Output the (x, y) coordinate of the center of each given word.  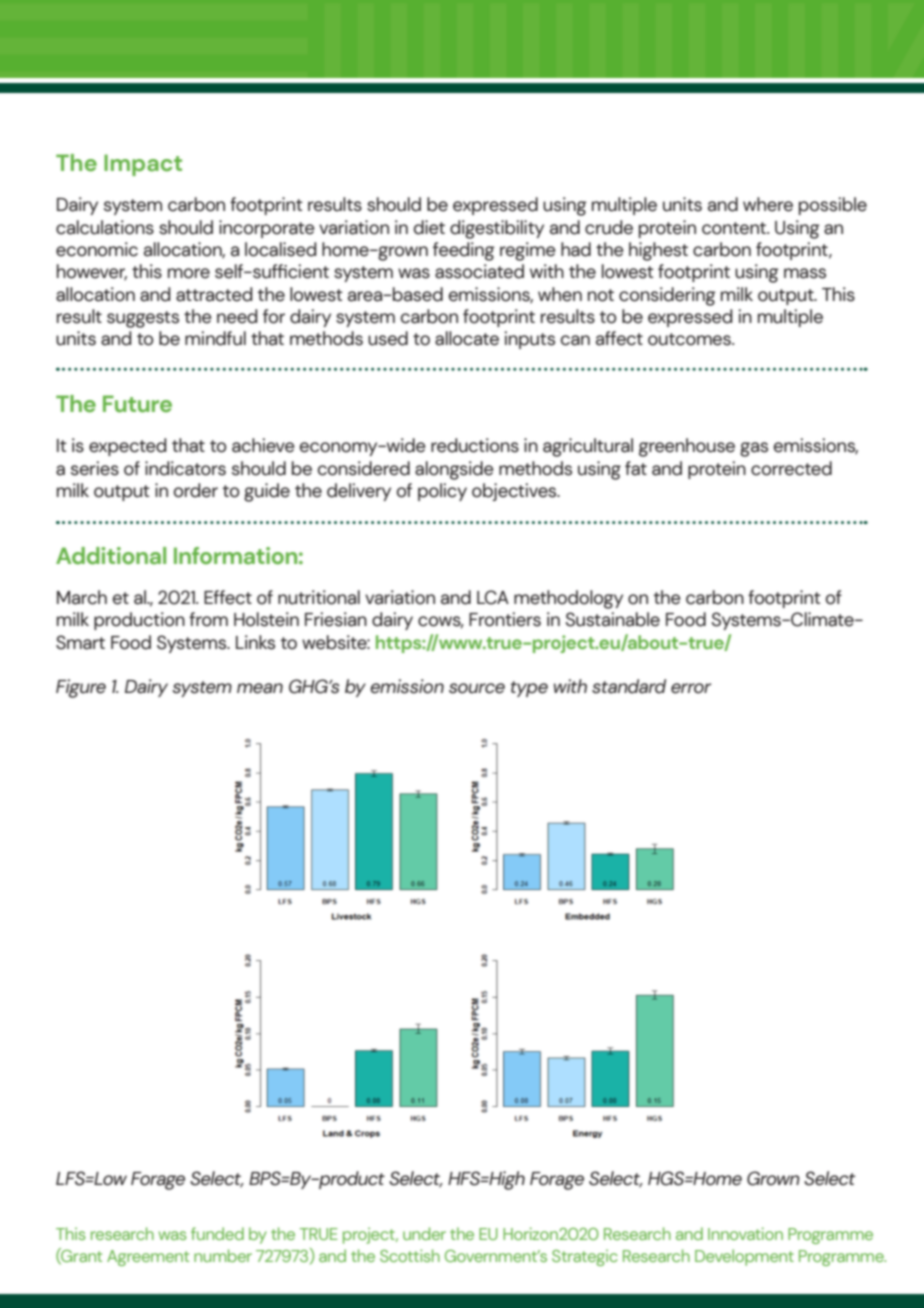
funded (217, 1233)
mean (260, 688)
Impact (143, 165)
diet (429, 227)
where (768, 204)
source (477, 688)
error (691, 688)
